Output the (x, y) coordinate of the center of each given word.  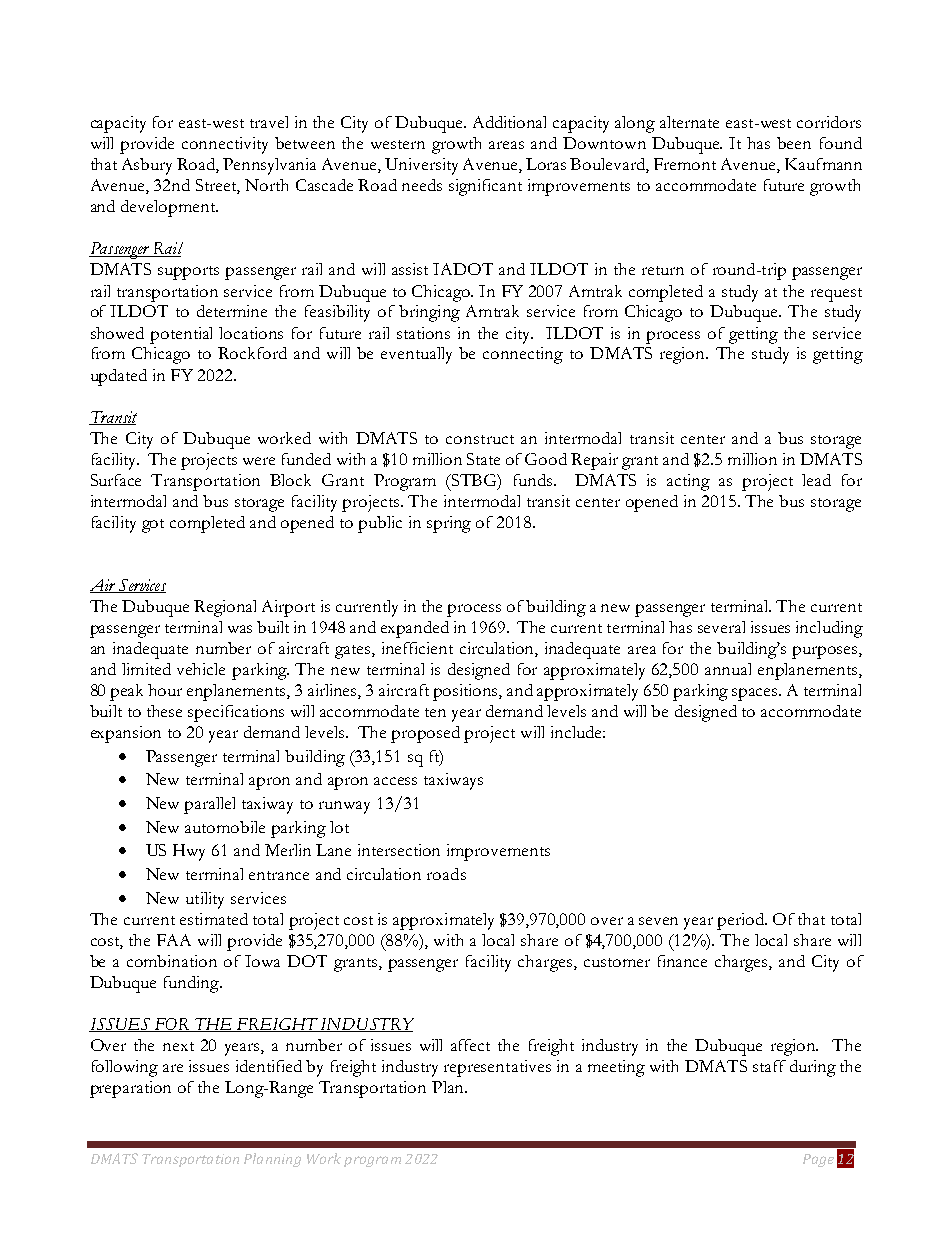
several (721, 627)
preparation (130, 1089)
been (794, 143)
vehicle (201, 669)
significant (485, 187)
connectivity (225, 145)
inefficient (417, 648)
